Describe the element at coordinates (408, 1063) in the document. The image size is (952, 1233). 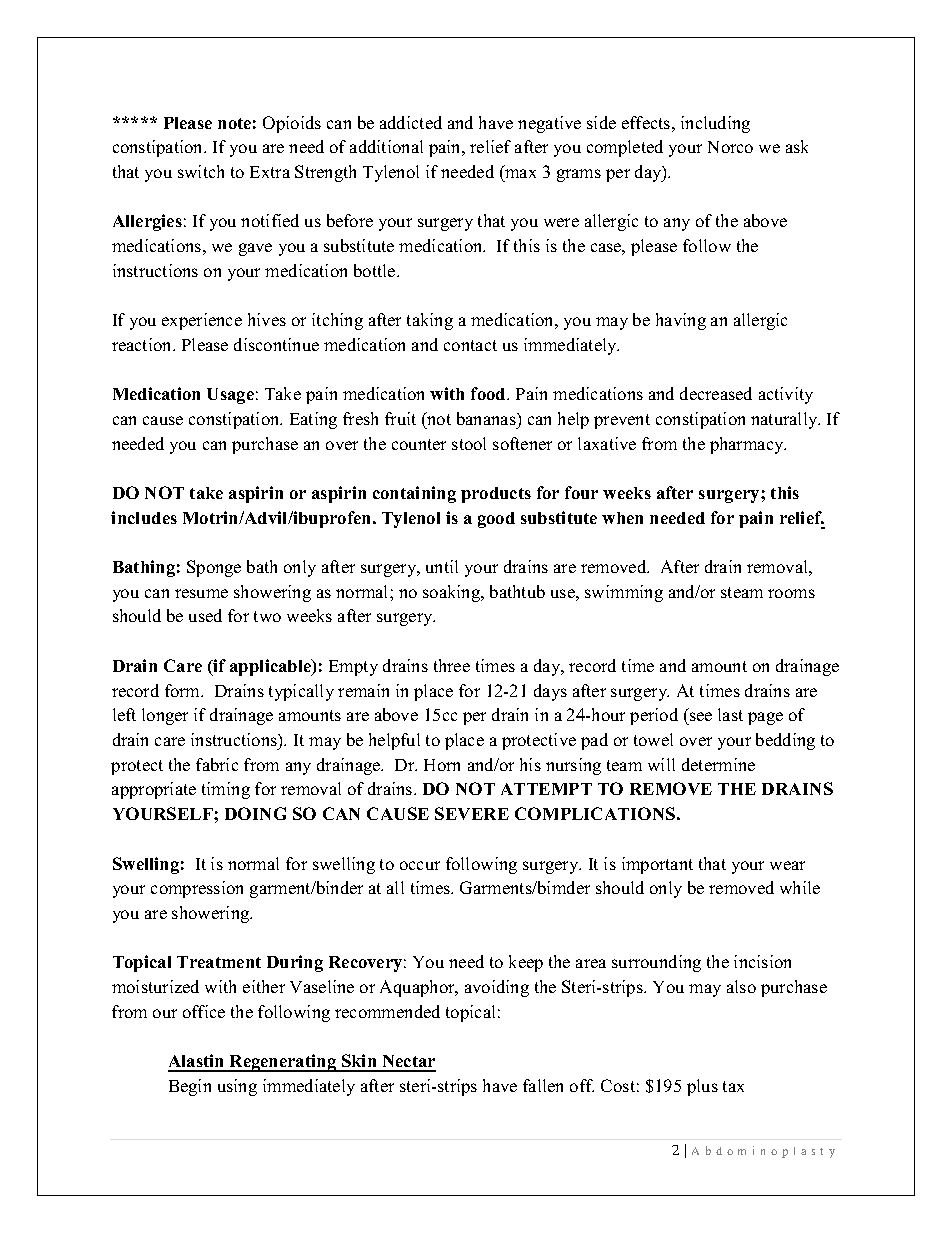
I see `Nectar` at that location.
